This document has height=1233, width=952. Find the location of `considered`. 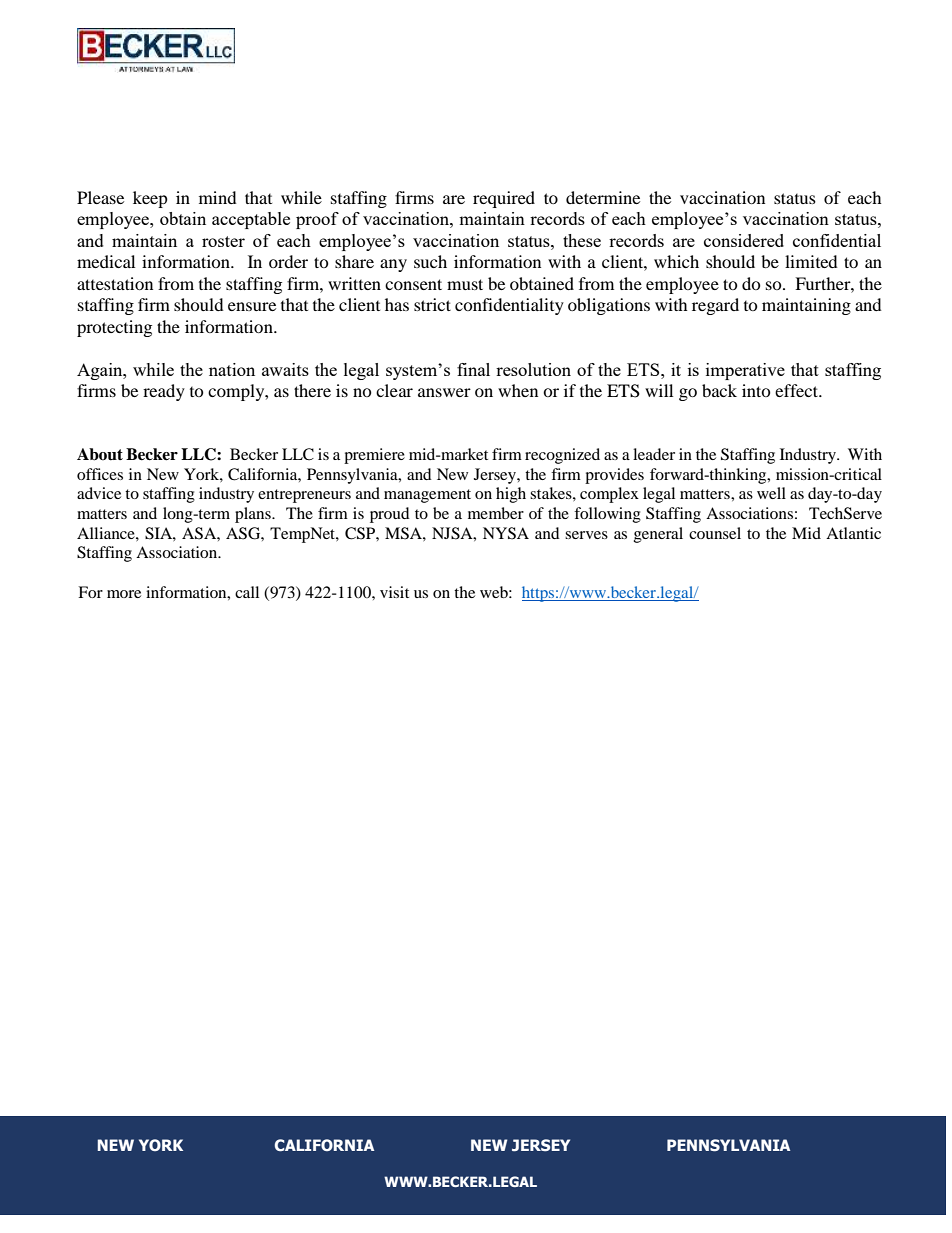

considered is located at coordinates (744, 240).
